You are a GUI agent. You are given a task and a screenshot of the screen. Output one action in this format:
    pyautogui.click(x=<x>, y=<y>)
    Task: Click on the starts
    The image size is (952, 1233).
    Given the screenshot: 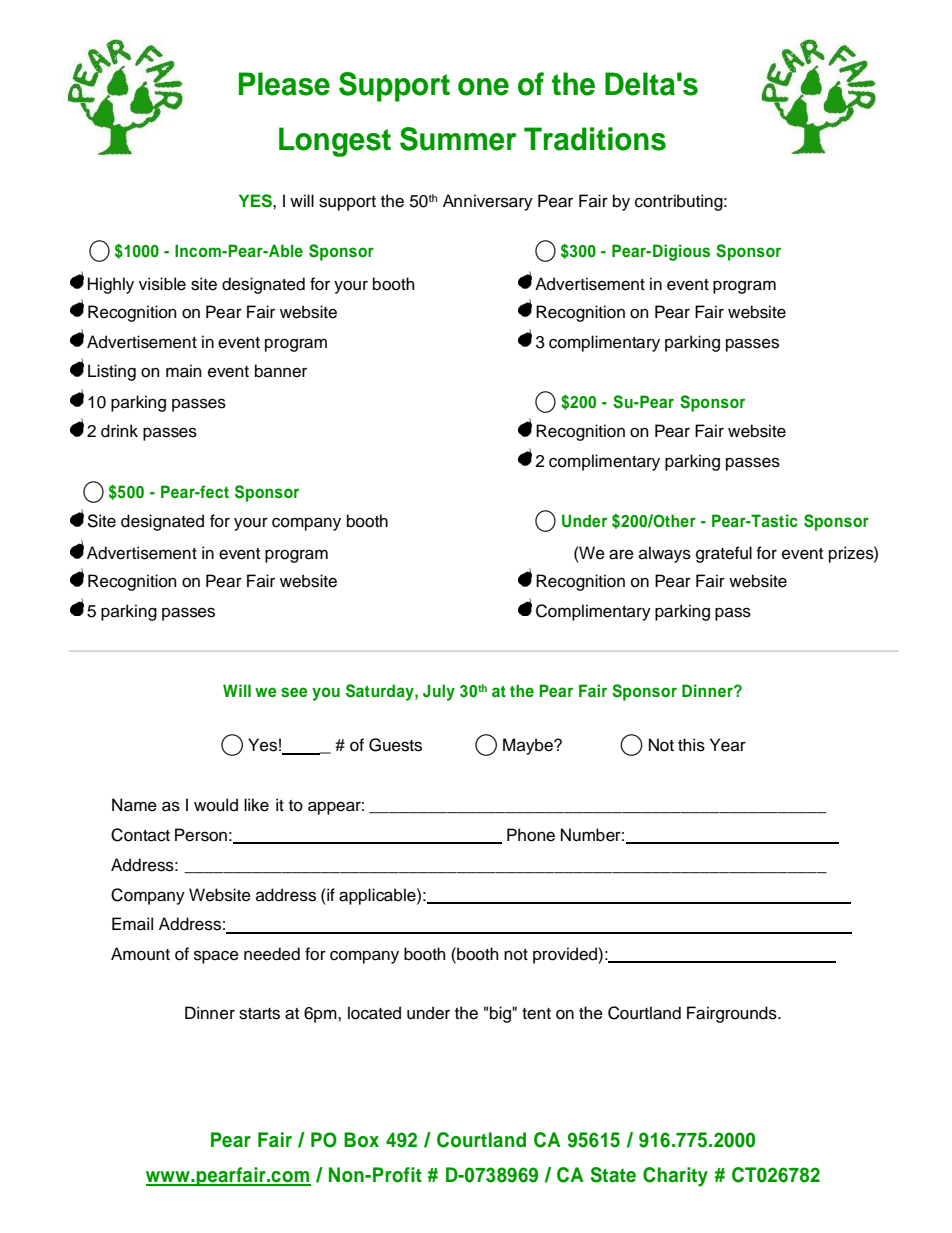 What is the action you would take?
    pyautogui.click(x=259, y=1014)
